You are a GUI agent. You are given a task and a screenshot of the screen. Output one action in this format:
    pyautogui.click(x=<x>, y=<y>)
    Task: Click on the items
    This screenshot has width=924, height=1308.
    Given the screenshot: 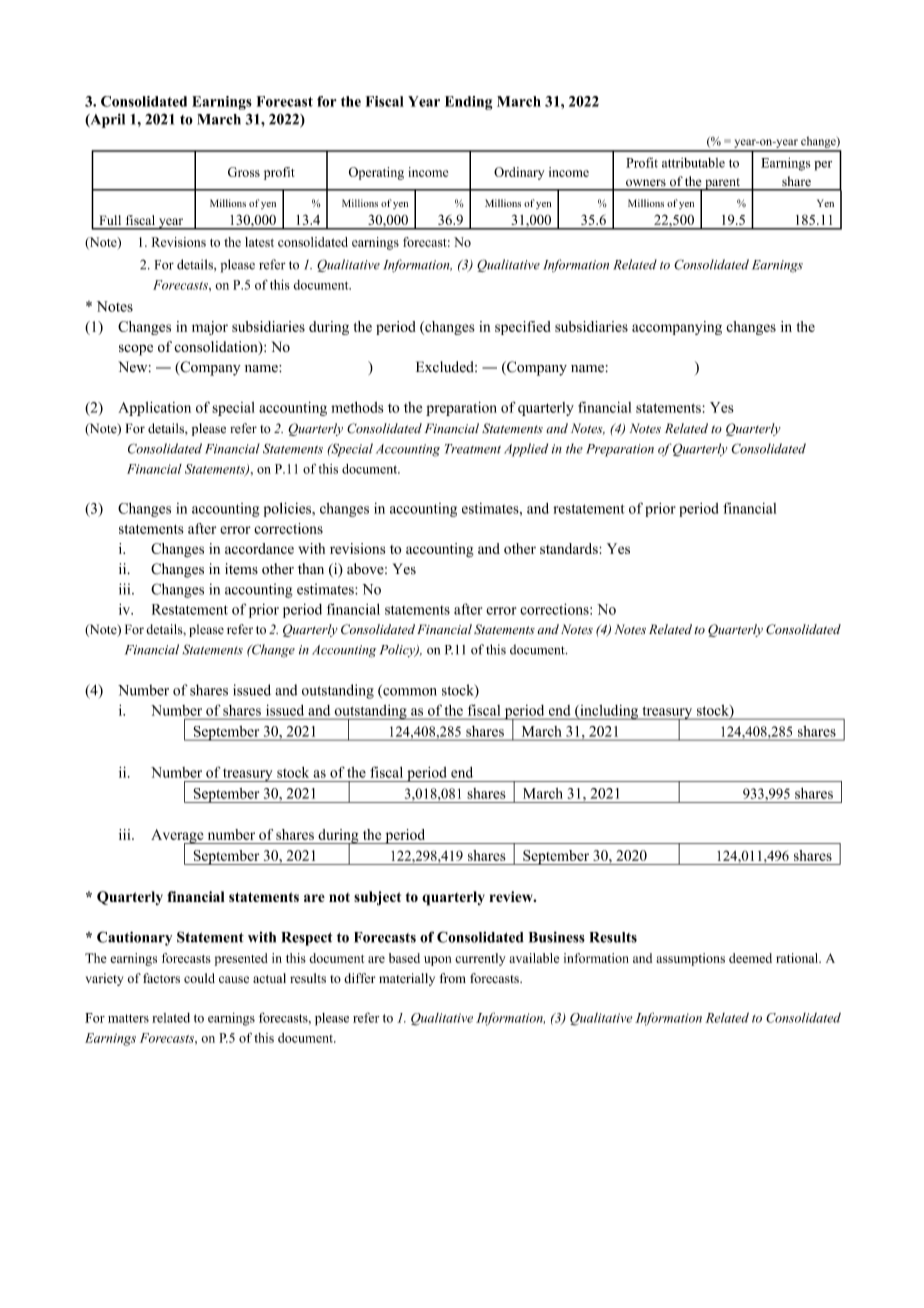 What is the action you would take?
    pyautogui.click(x=241, y=569)
